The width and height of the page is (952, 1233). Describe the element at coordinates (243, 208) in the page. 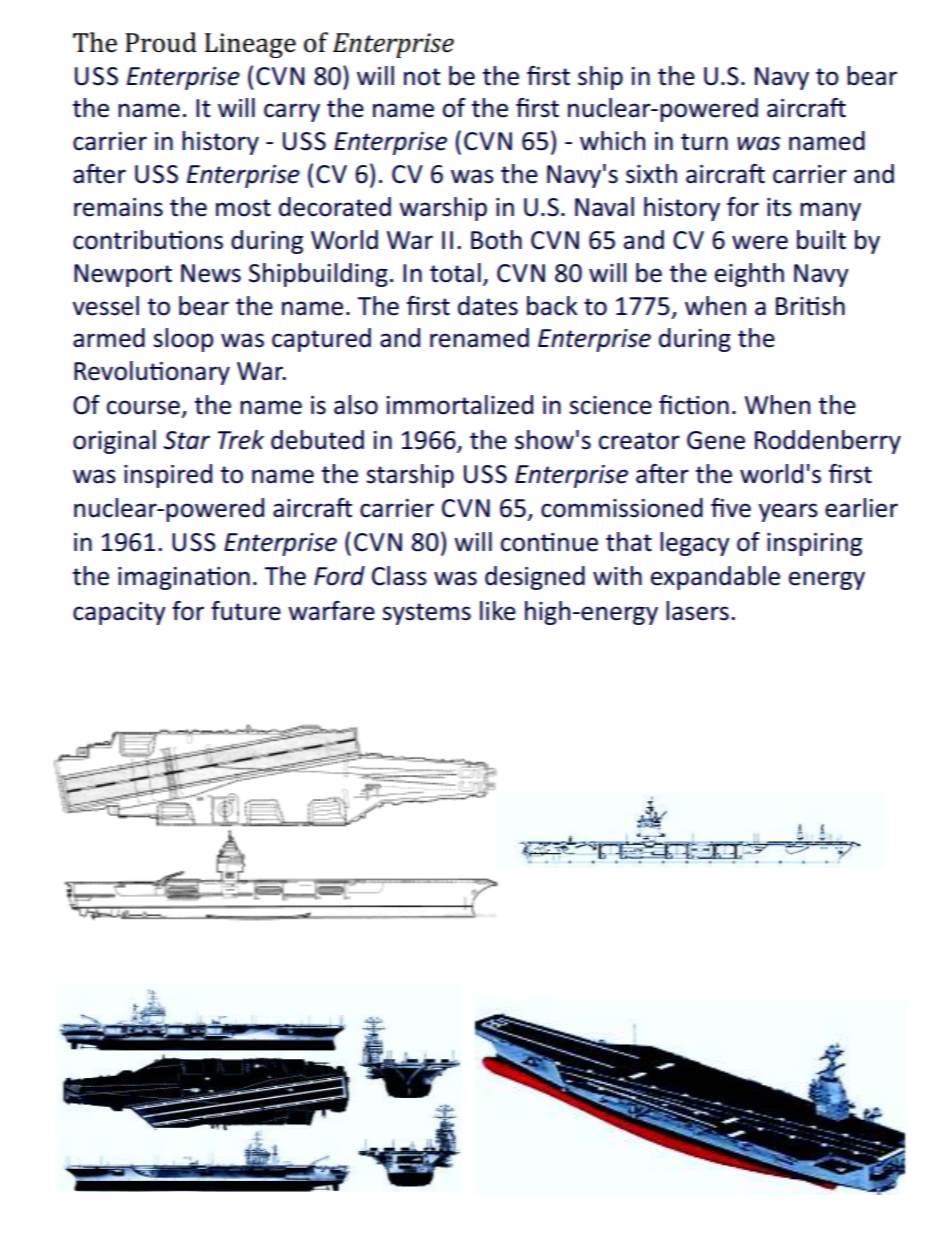

I see `most` at that location.
